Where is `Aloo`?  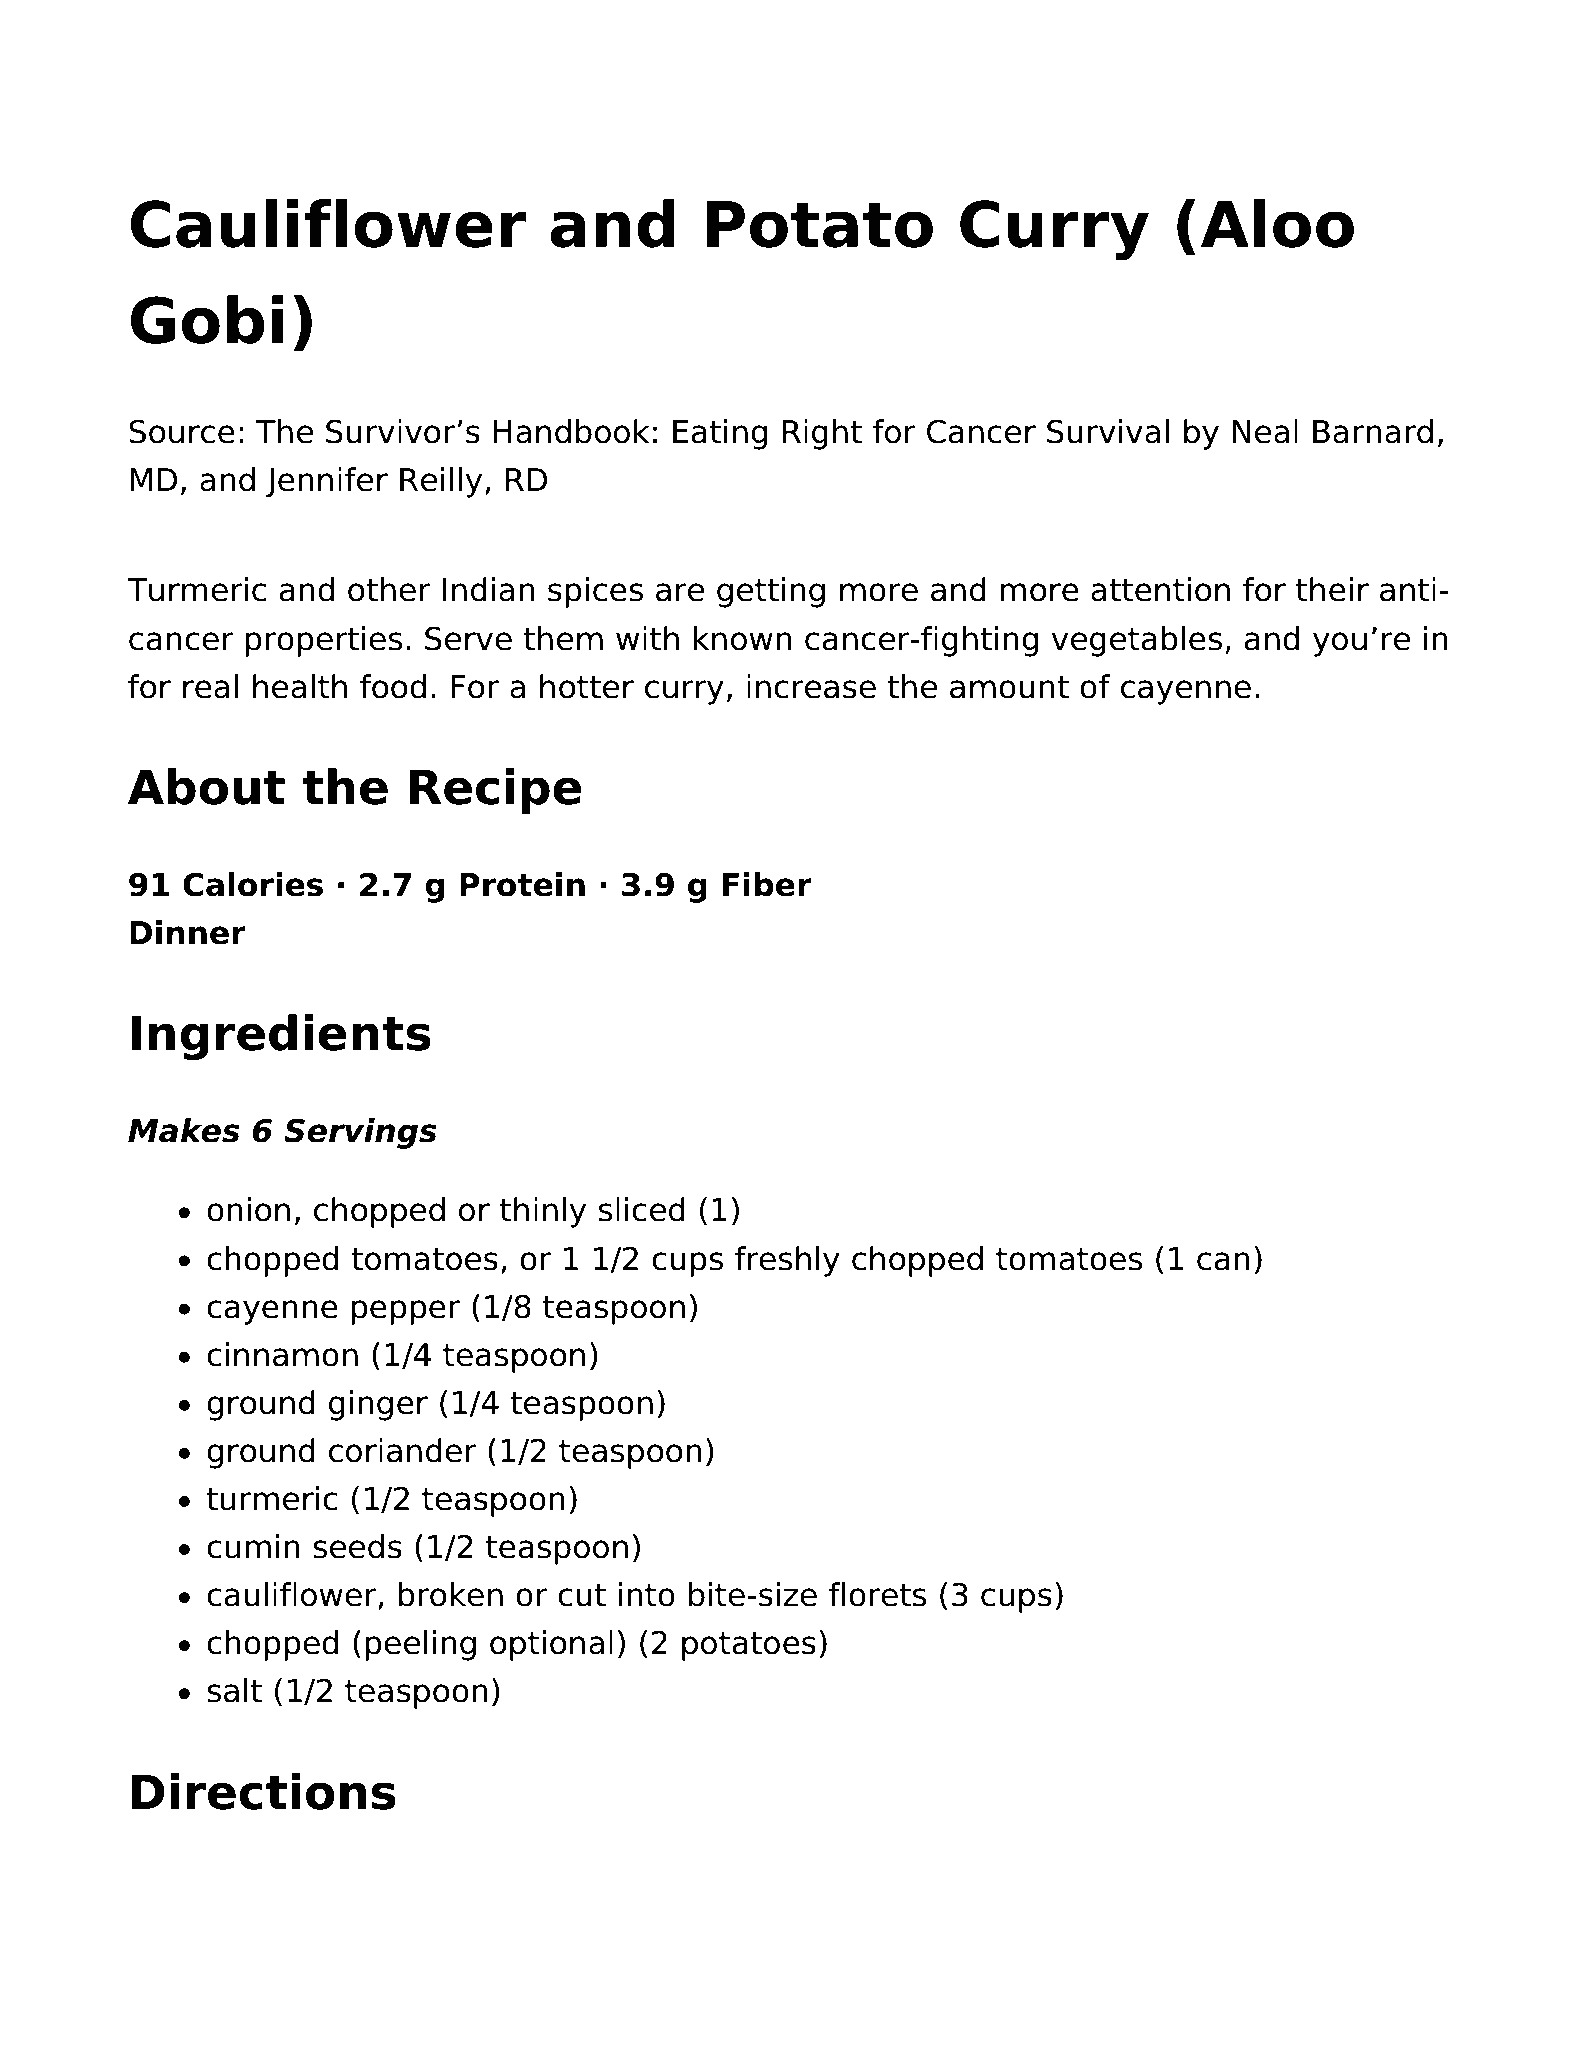 Aloo is located at coordinates (1277, 223).
